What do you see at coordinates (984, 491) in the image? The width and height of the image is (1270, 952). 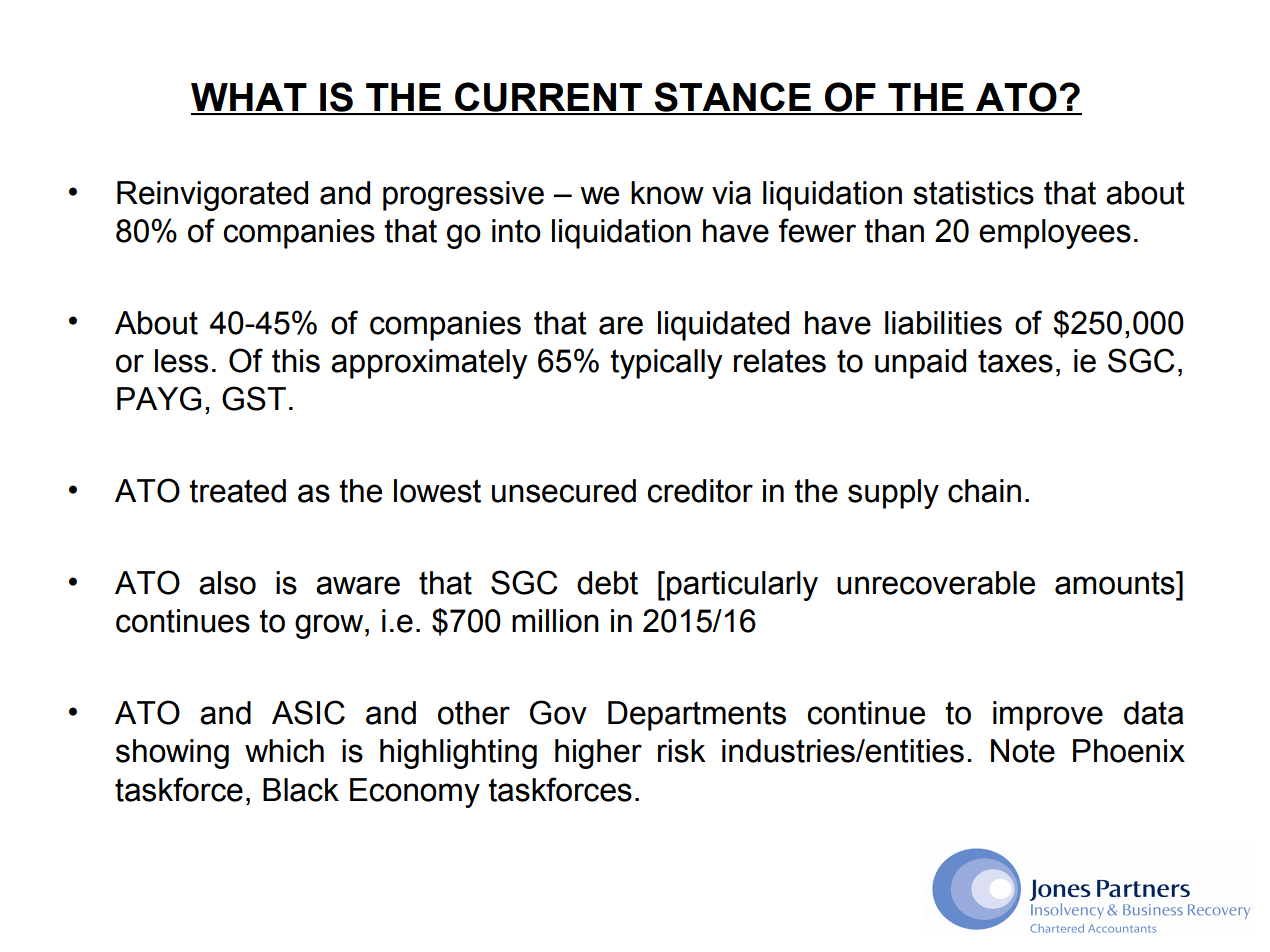 I see `chain` at bounding box center [984, 491].
